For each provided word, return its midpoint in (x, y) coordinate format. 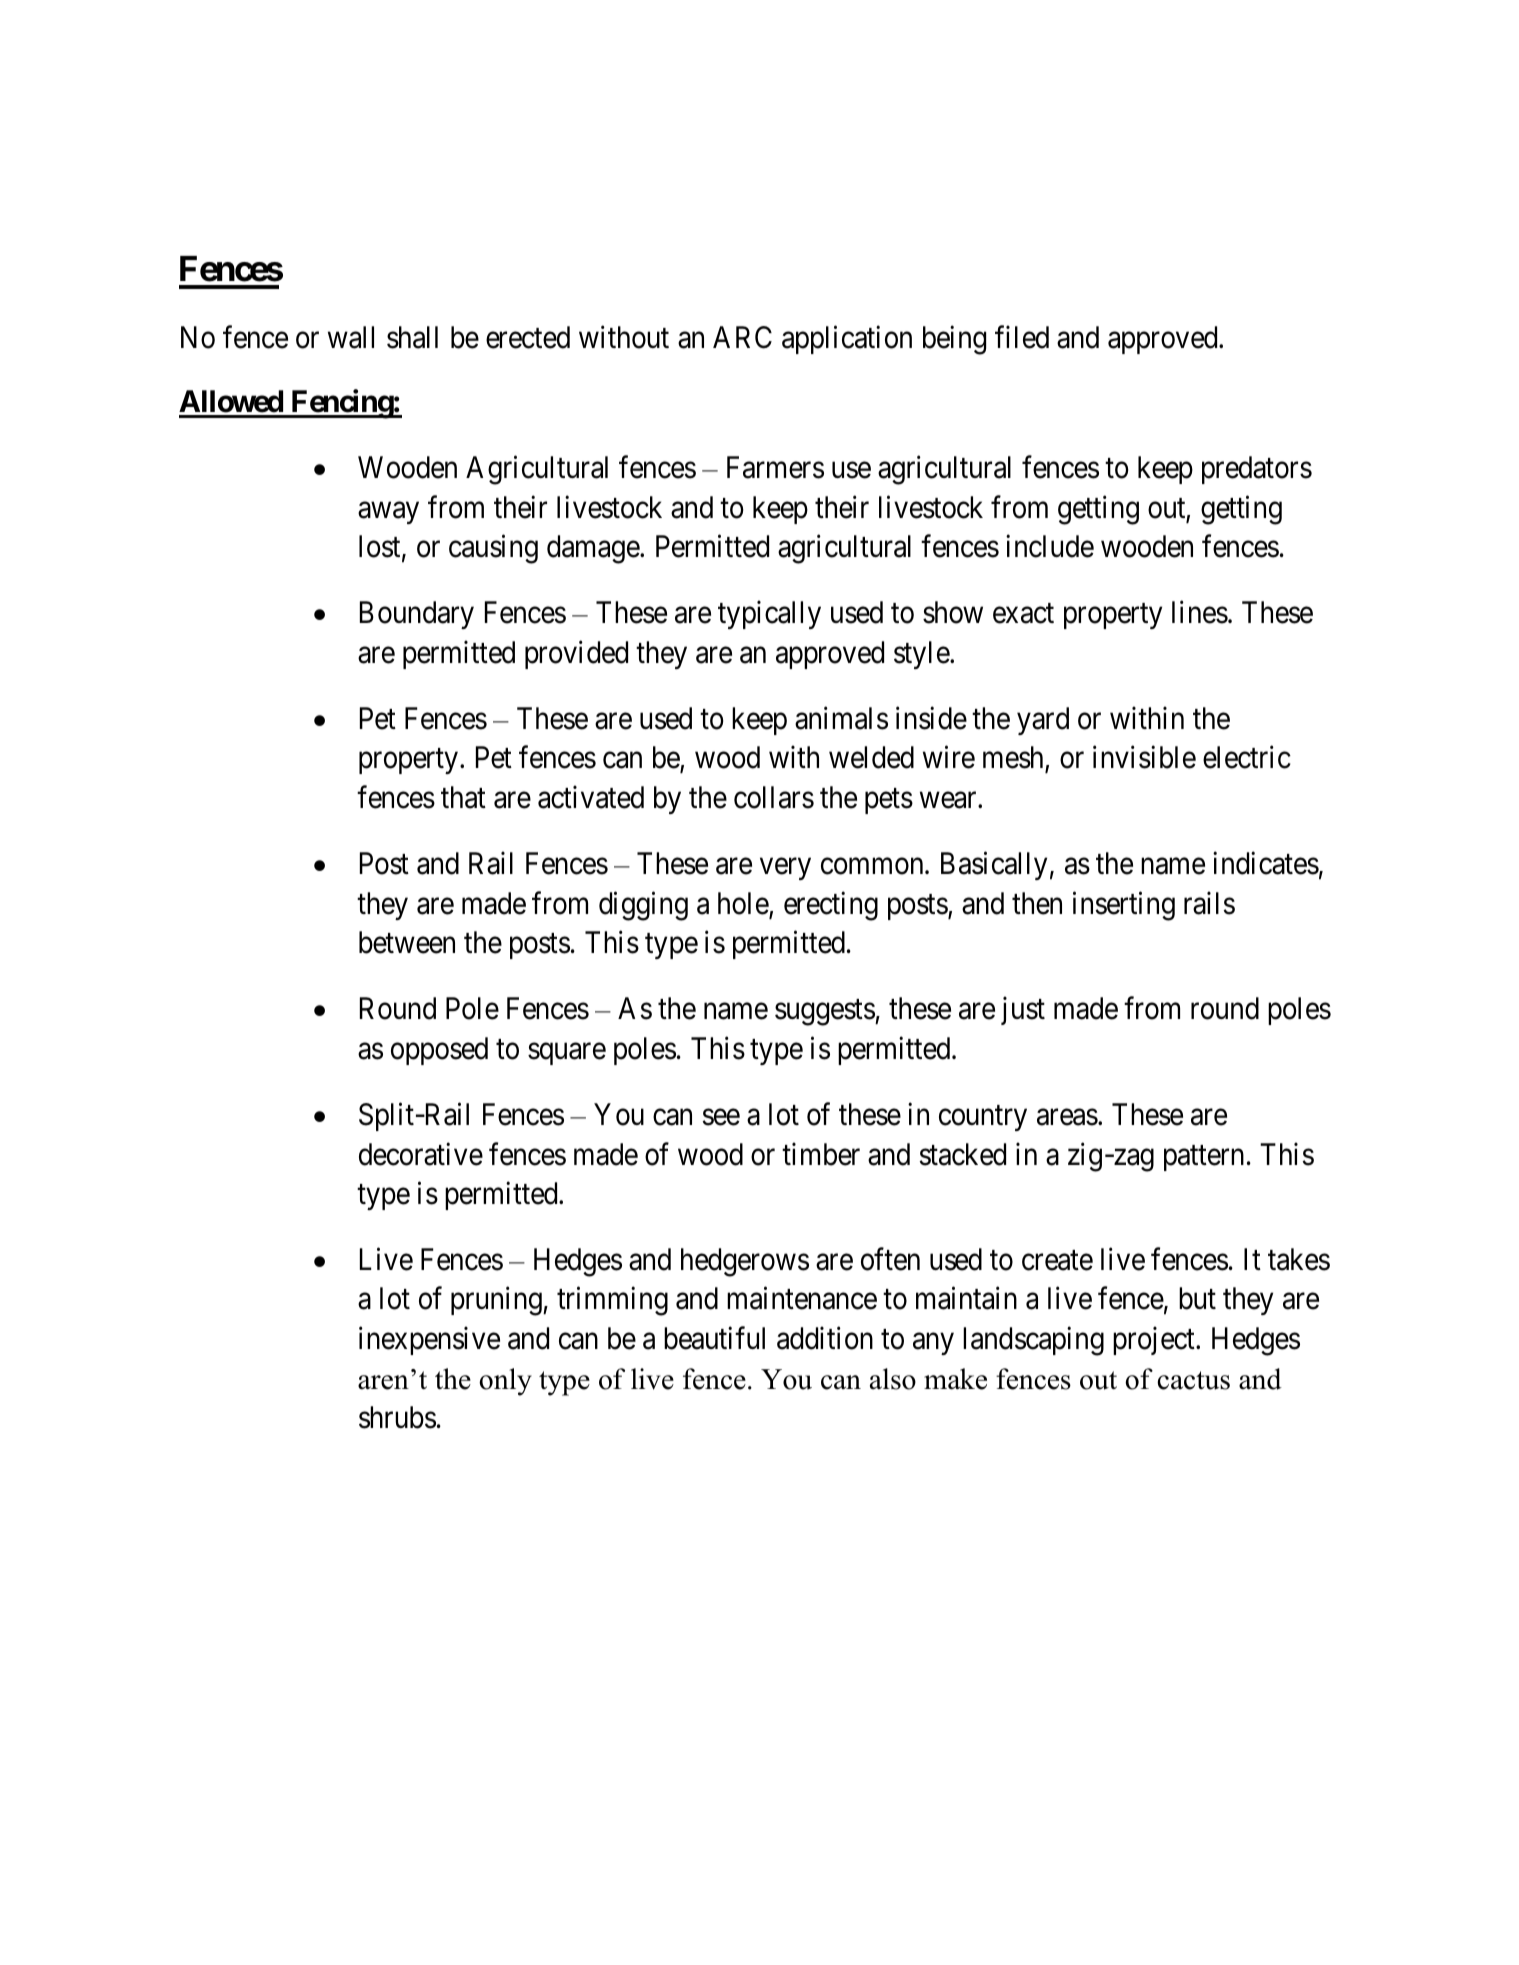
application (847, 340)
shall (412, 337)
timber (821, 1154)
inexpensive (429, 1340)
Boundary (417, 615)
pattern (1204, 1158)
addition (825, 1338)
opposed (439, 1051)
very (785, 869)
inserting (1124, 906)
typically (769, 615)
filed (1022, 337)
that (463, 797)
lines (1200, 612)
